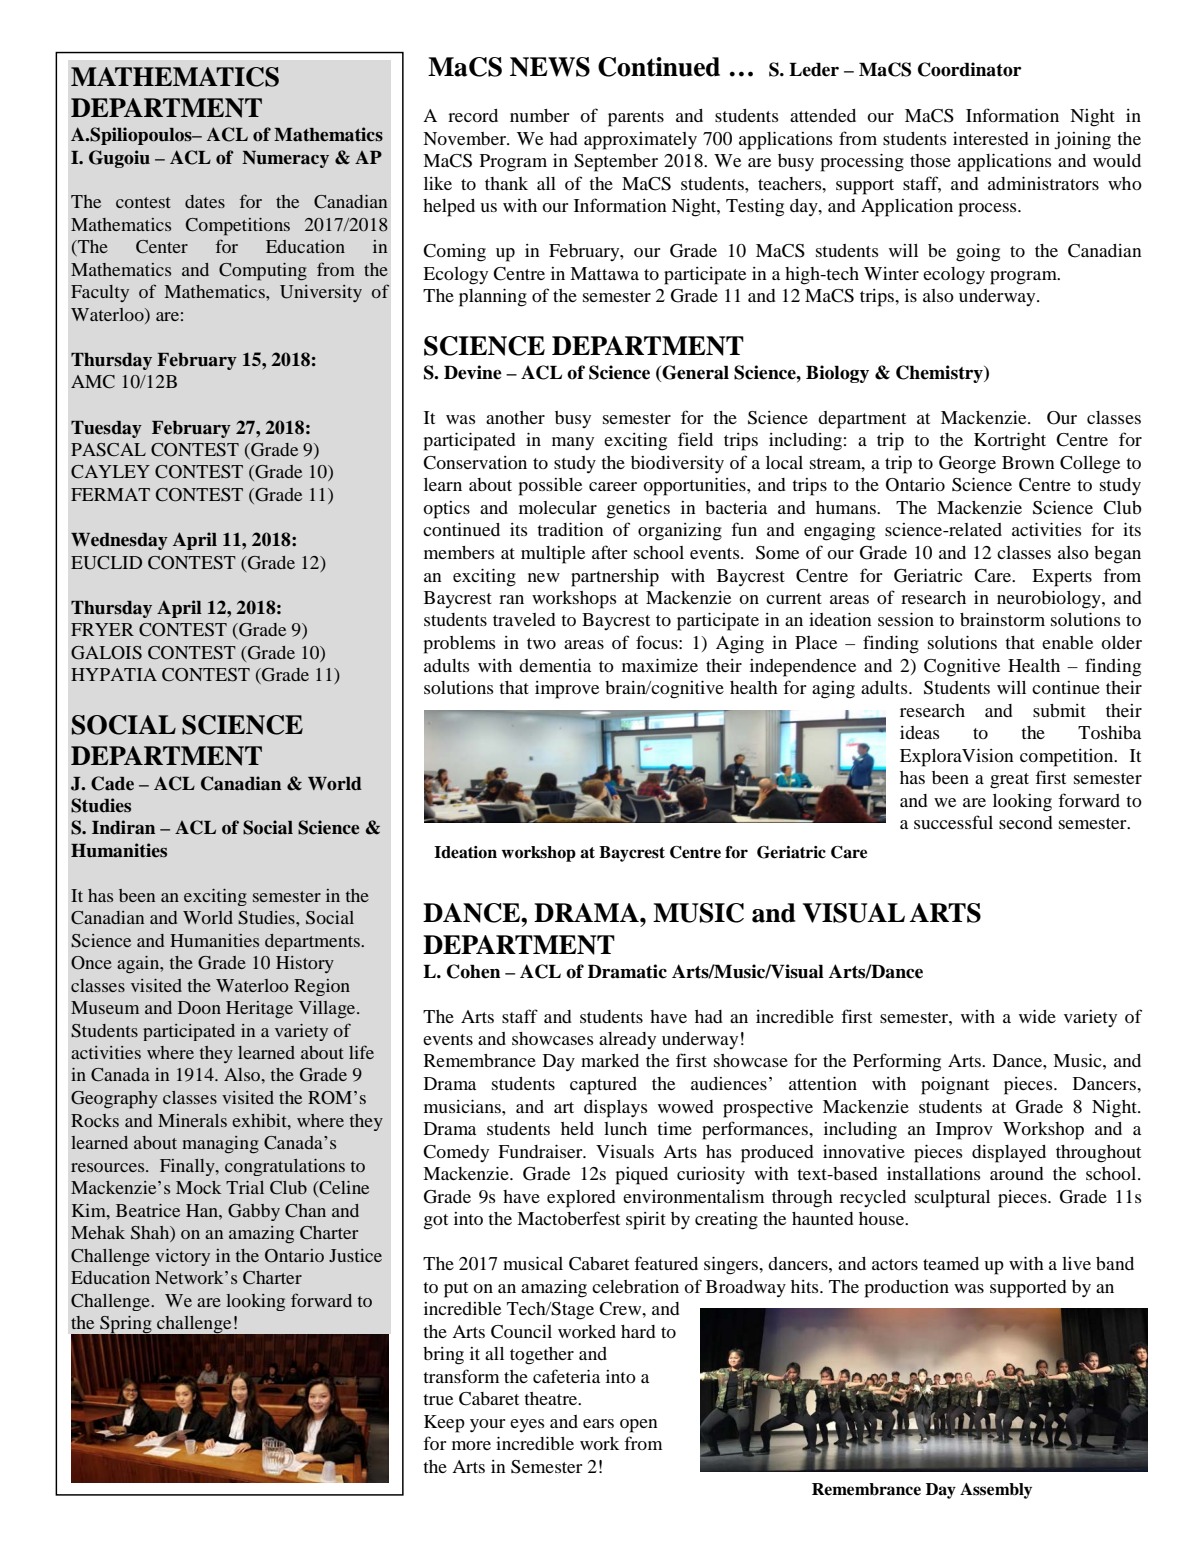  Describe the element at coordinates (444, 1424) in the document. I see `Keep` at that location.
